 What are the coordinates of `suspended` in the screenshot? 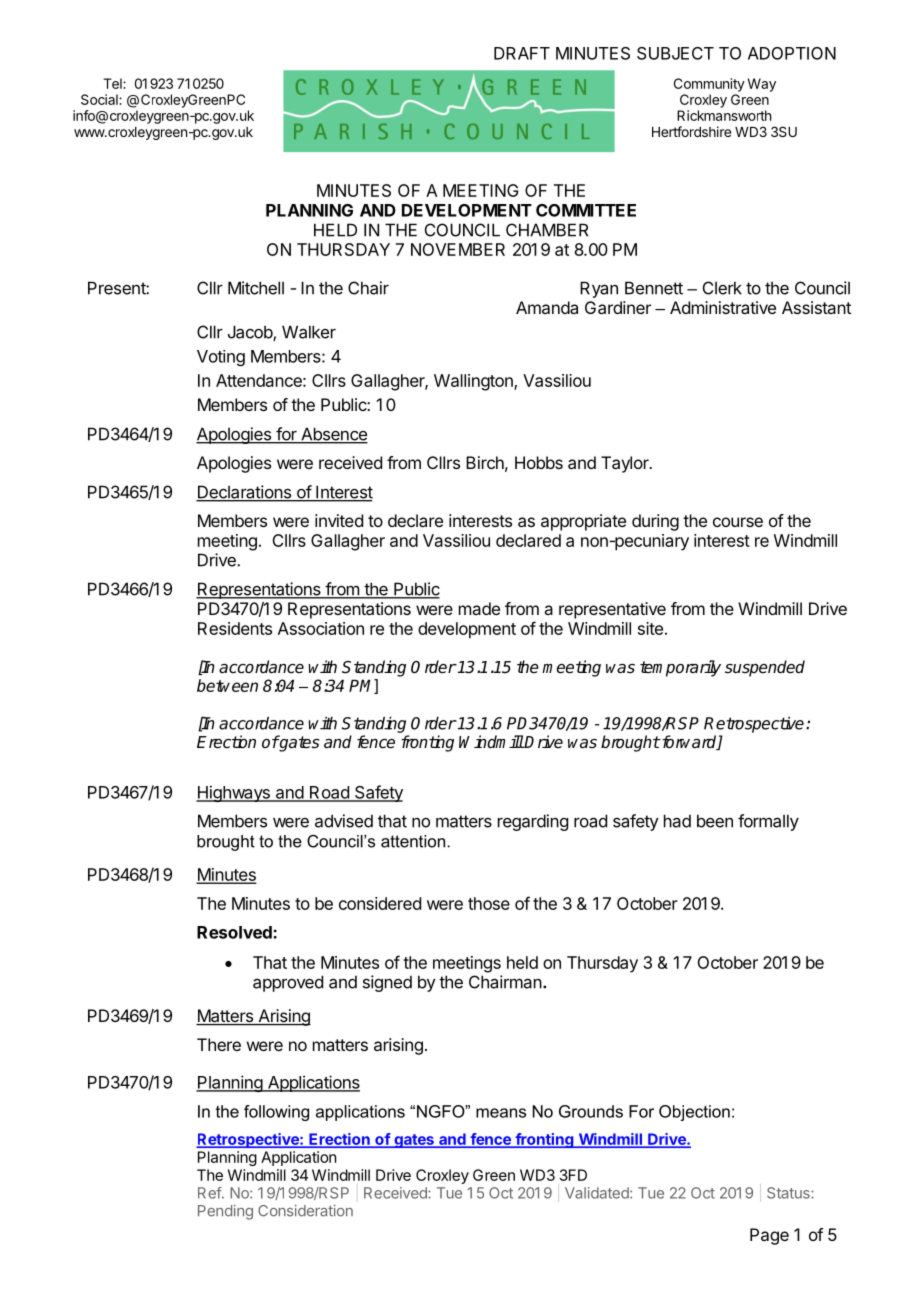 It's located at (765, 668).
